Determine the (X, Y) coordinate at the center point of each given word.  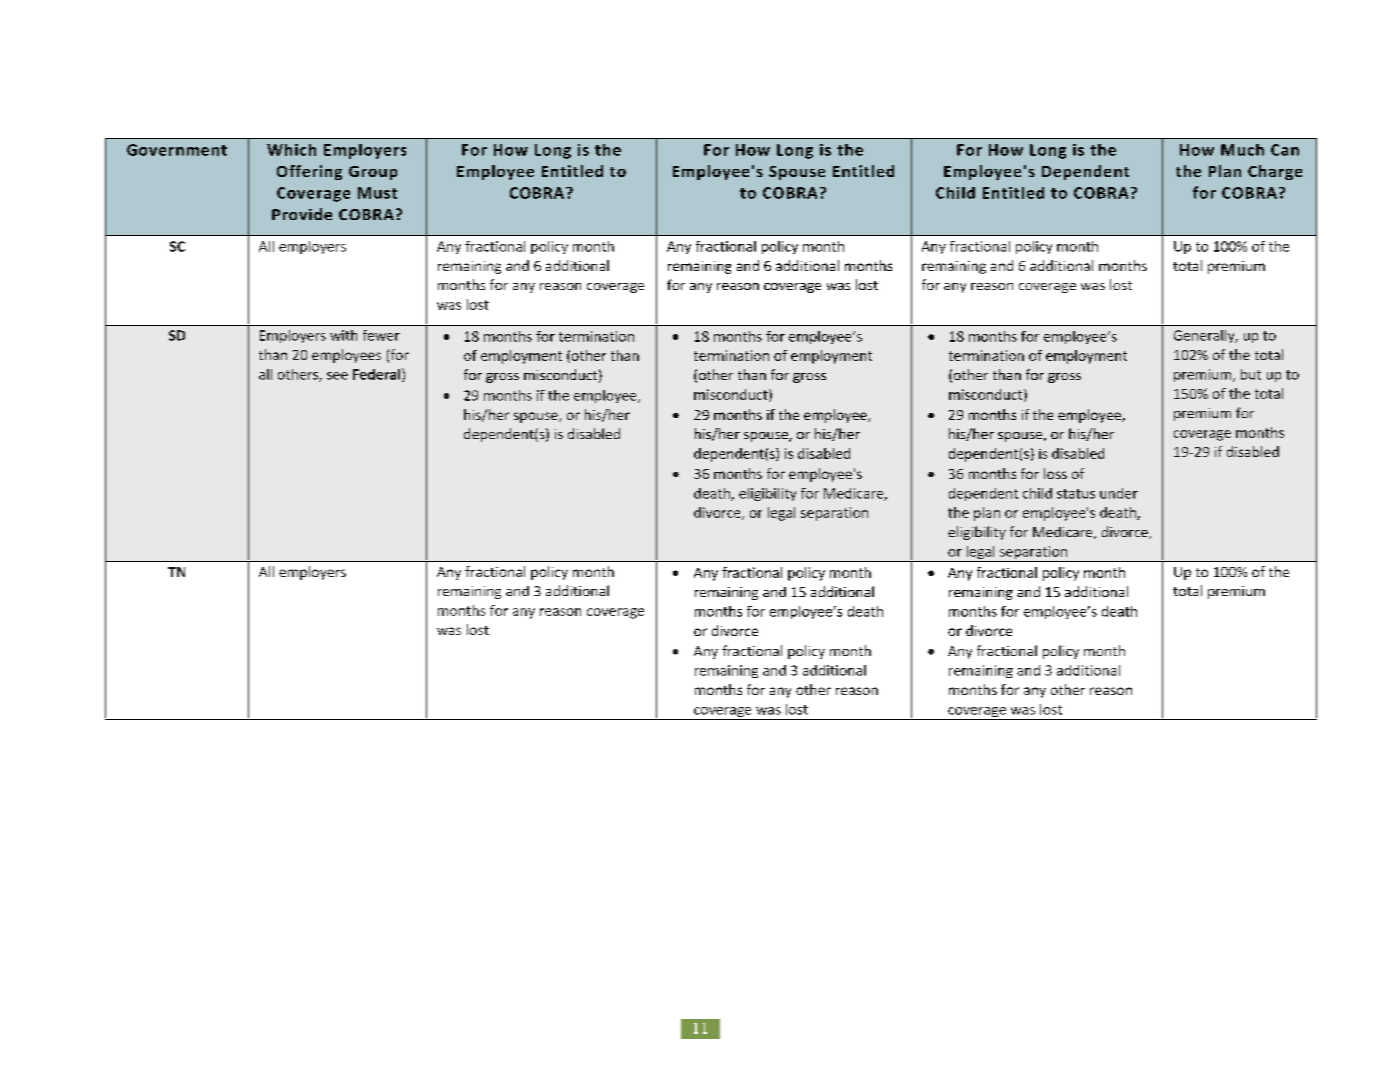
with (343, 335)
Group (373, 173)
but (1251, 374)
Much (1242, 150)
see (337, 376)
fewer (381, 335)
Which (291, 150)
